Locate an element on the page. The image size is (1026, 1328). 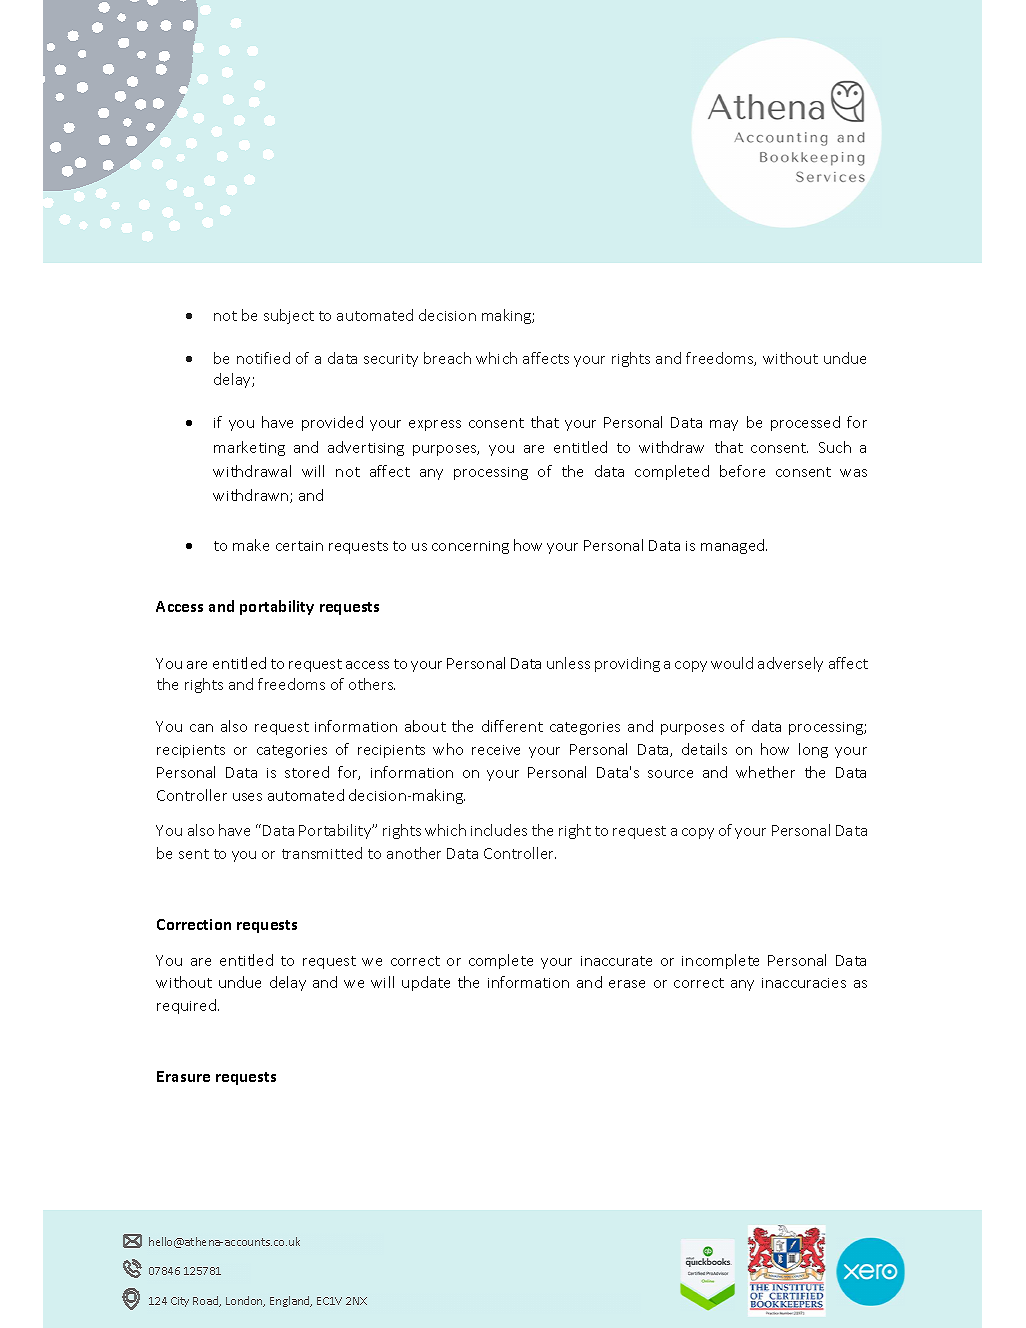
notified is located at coordinates (263, 358).
